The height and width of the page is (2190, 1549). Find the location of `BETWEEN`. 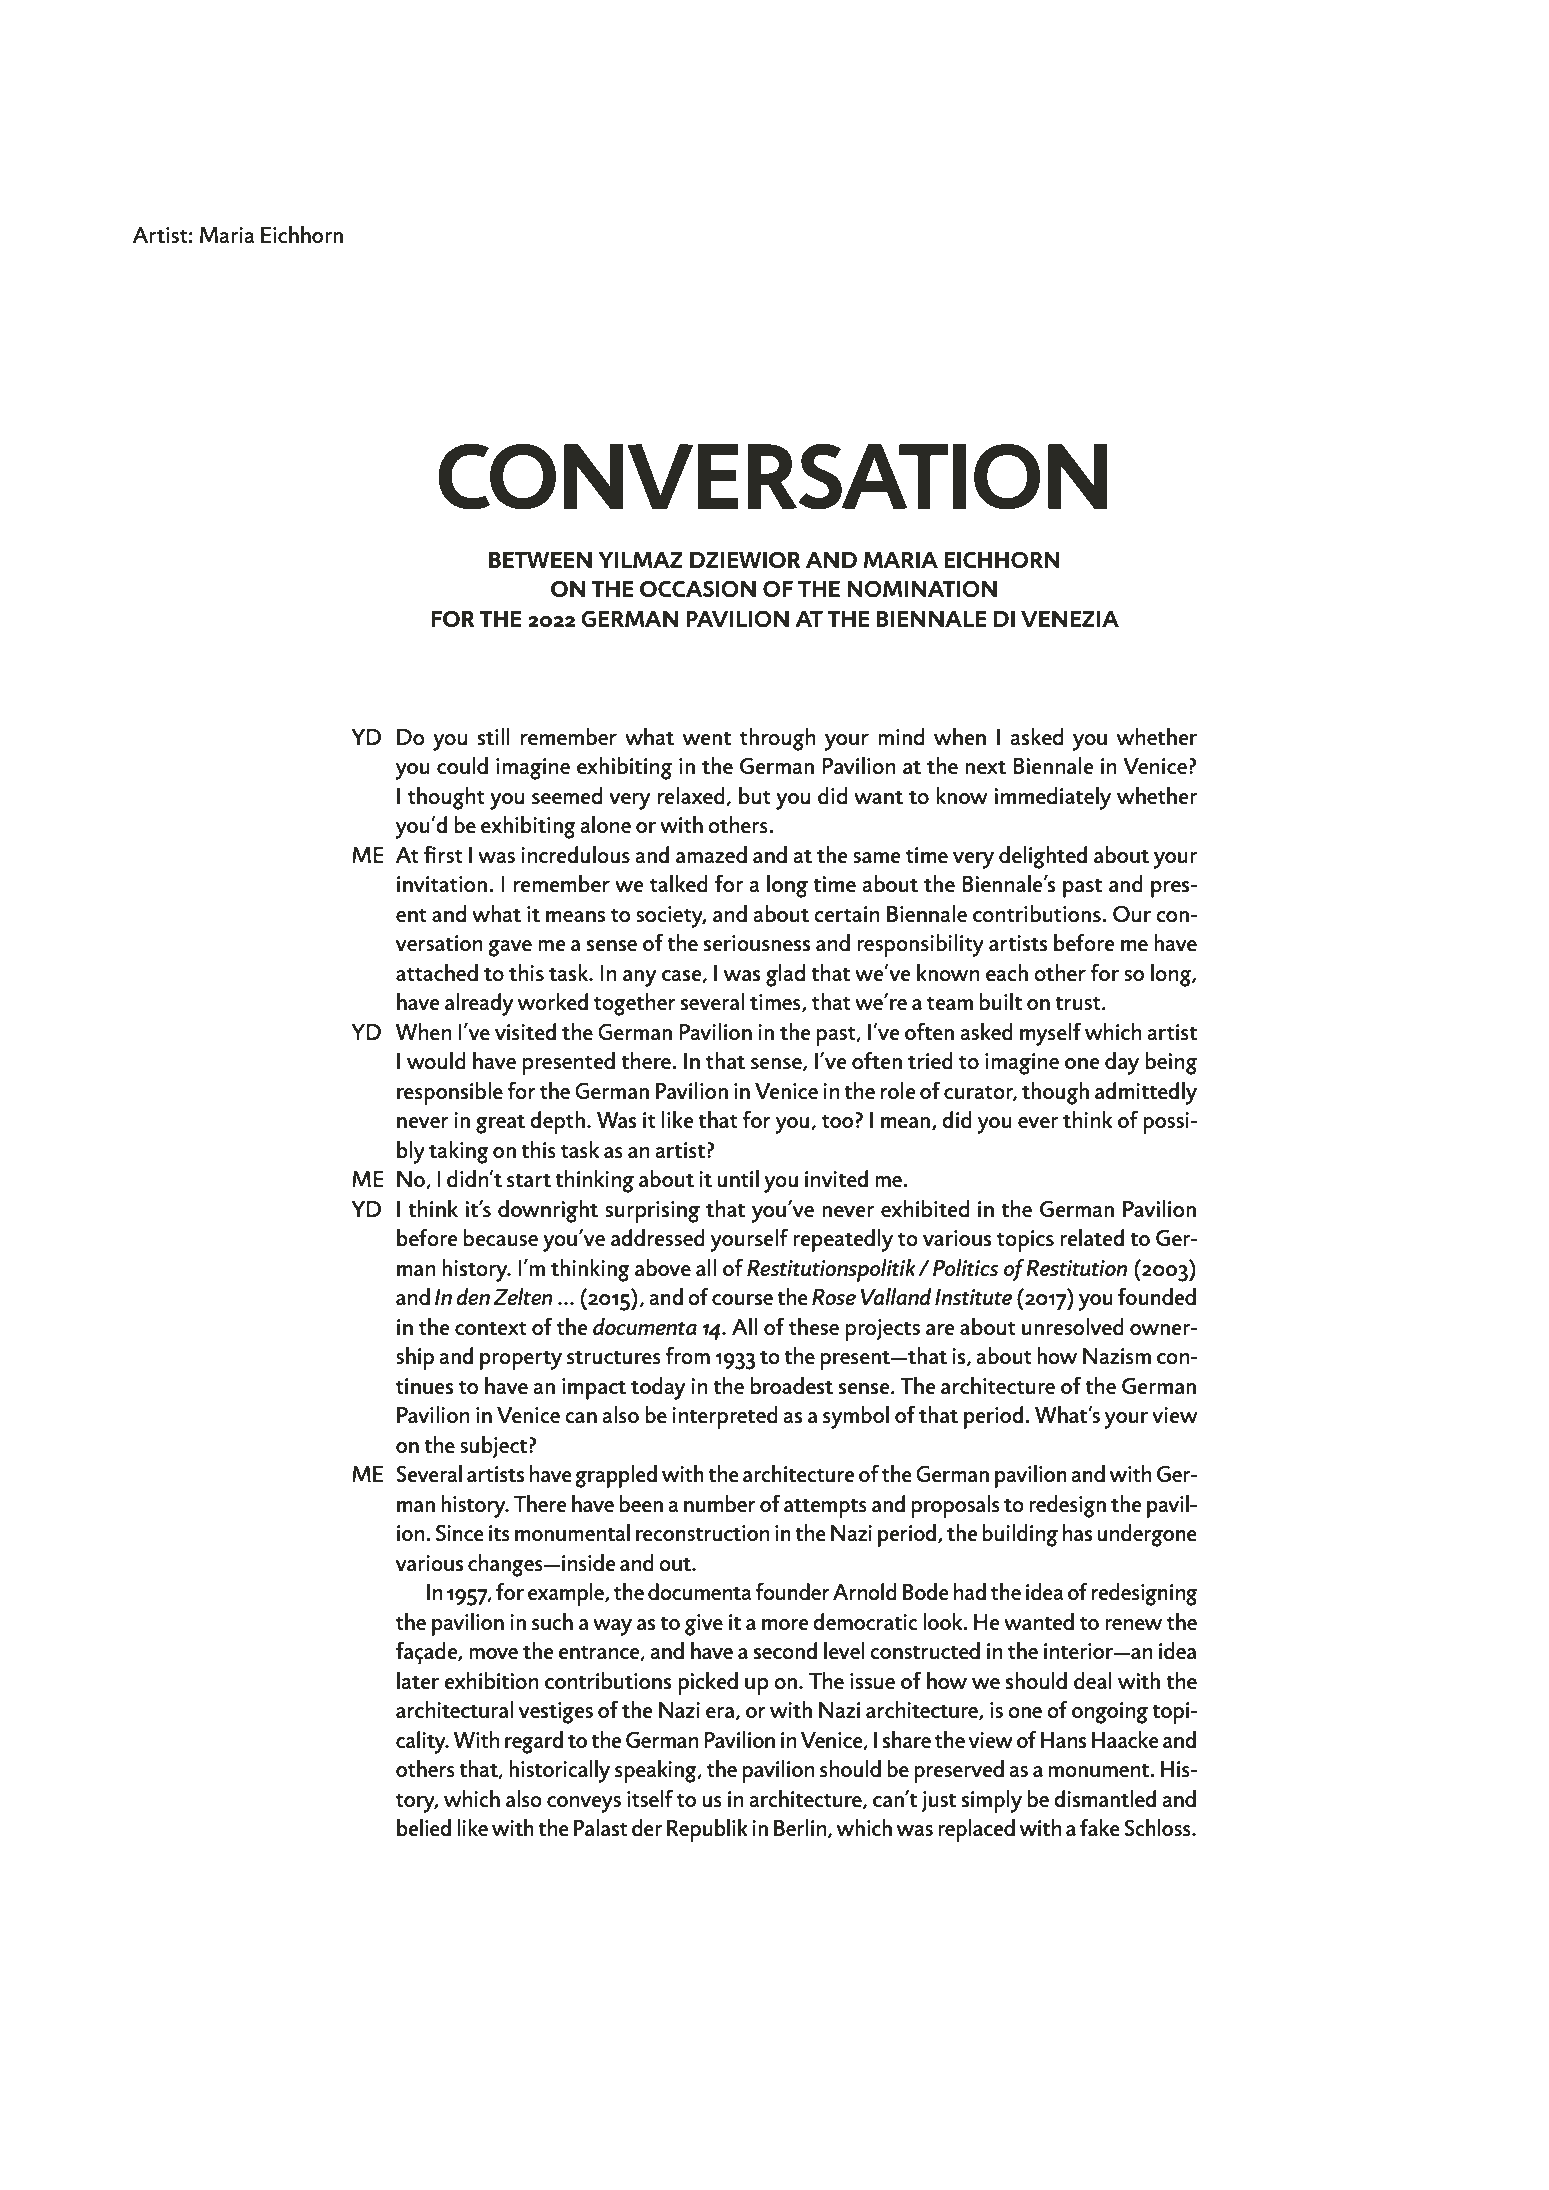

BETWEEN is located at coordinates (540, 559).
